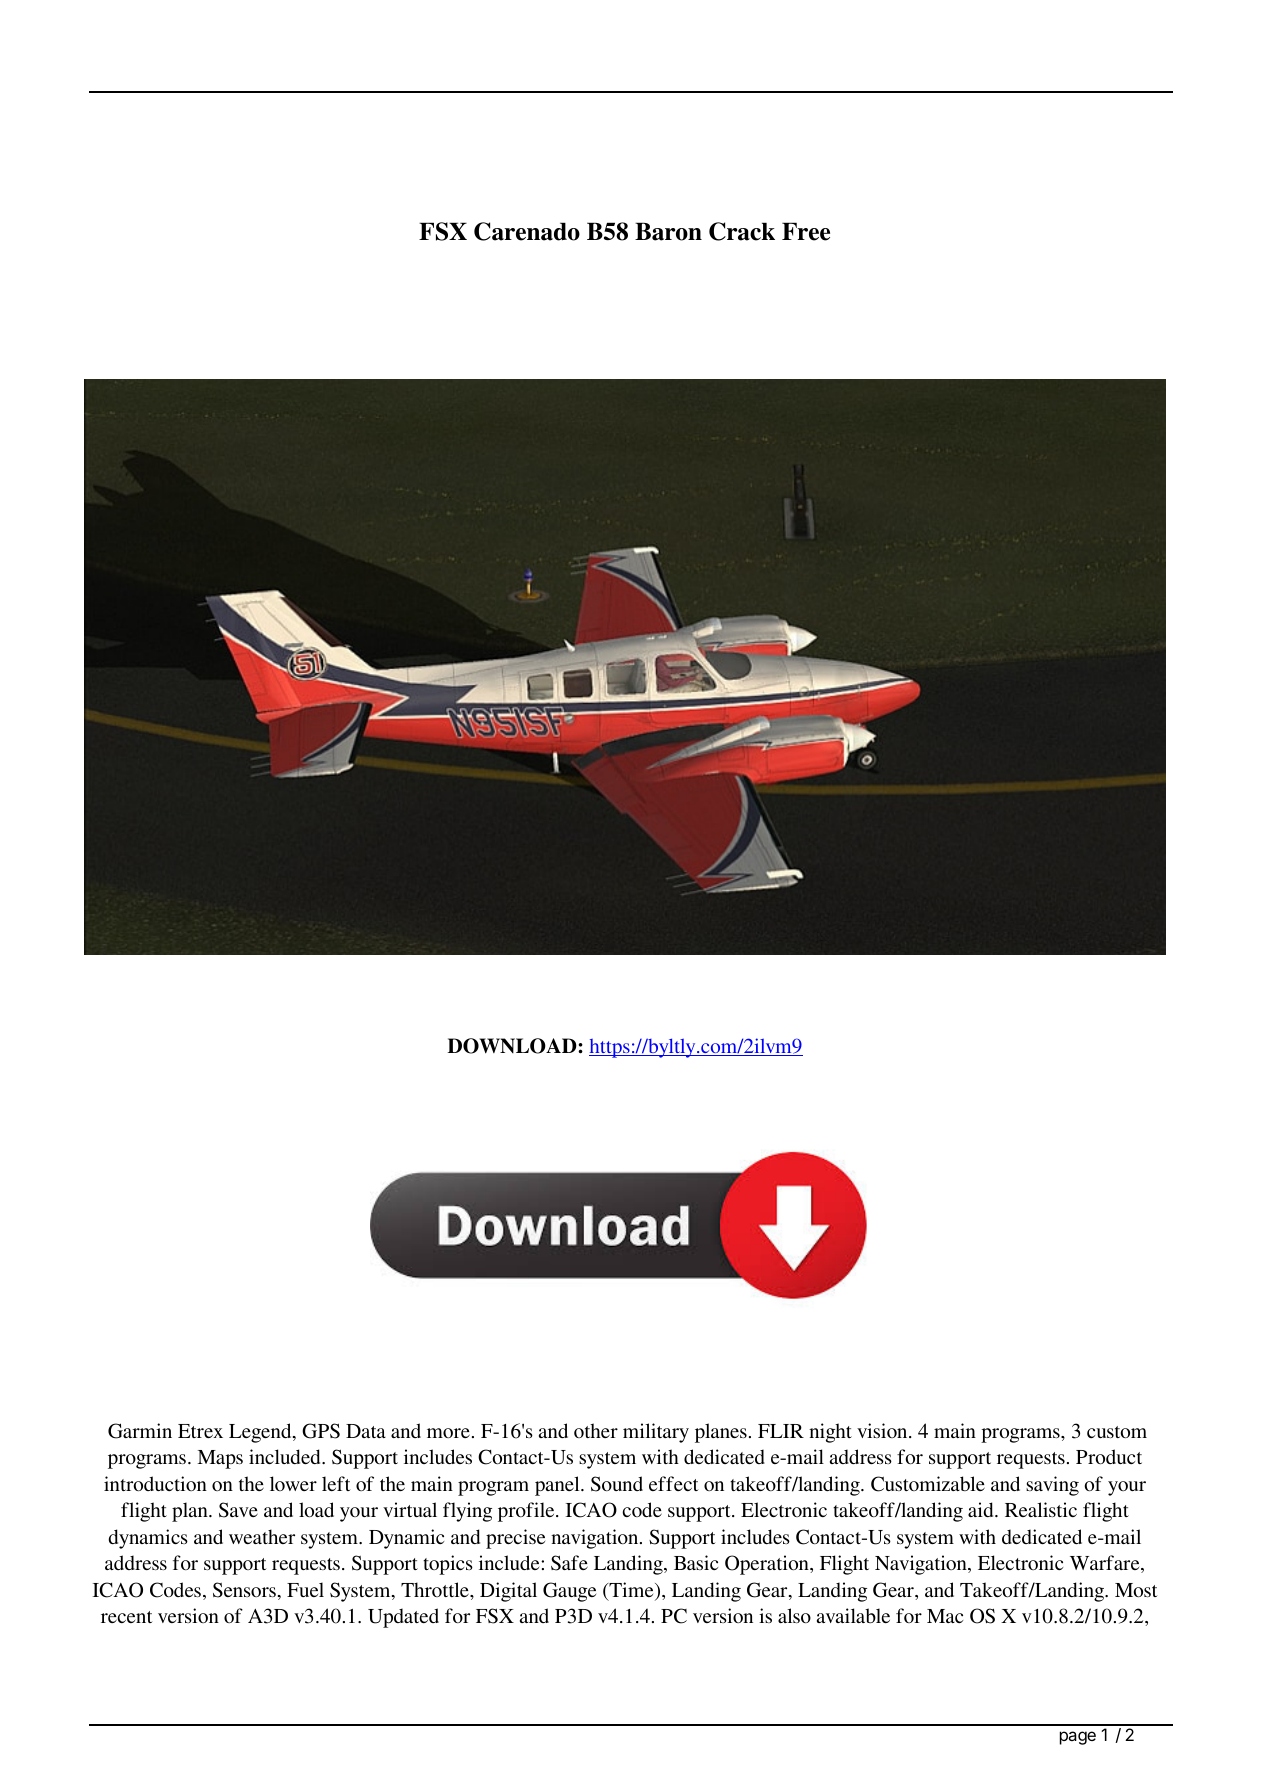  Describe the element at coordinates (244, 1590) in the image. I see `Sensors` at that location.
